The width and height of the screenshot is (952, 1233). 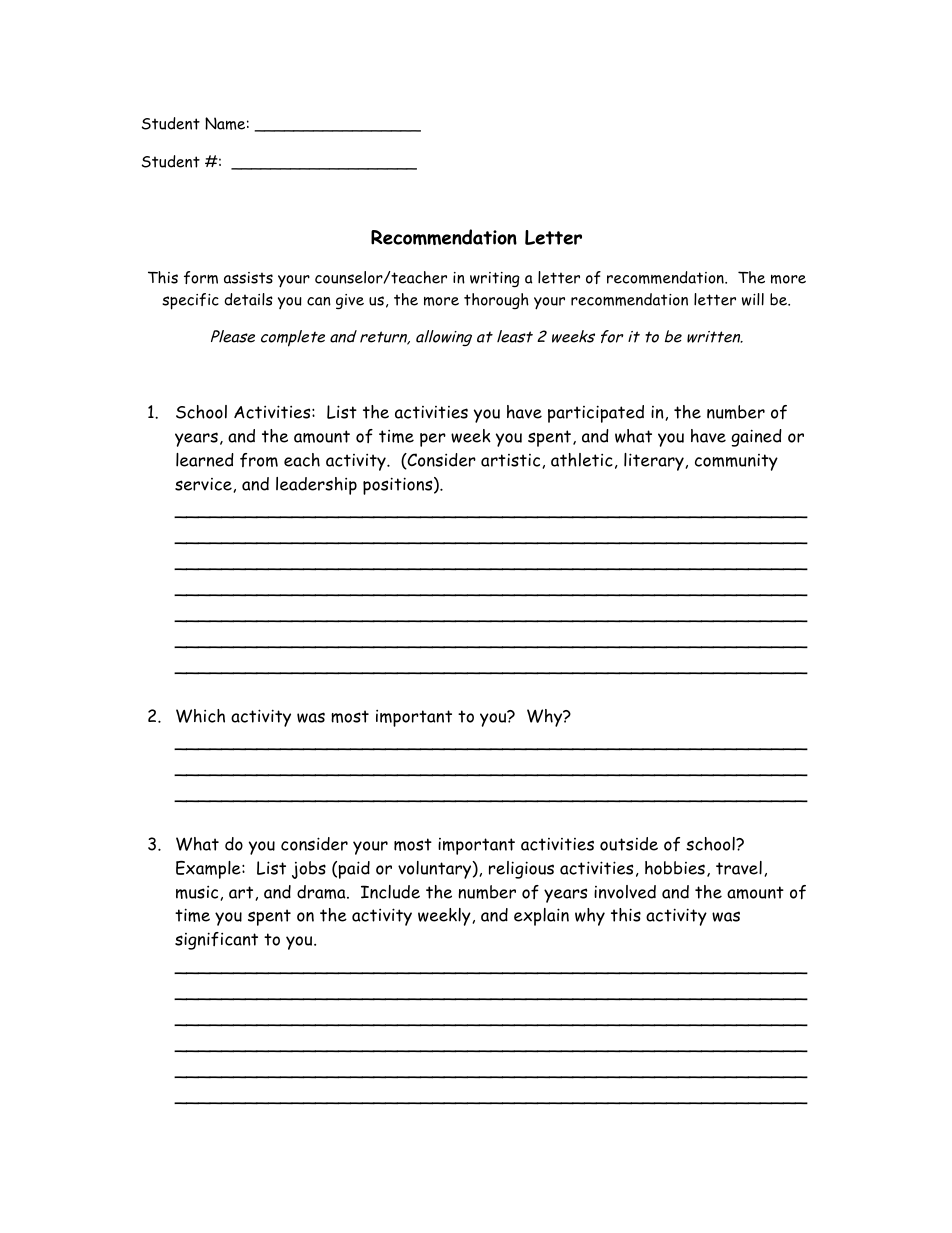 I want to click on literary, so click(x=654, y=462).
